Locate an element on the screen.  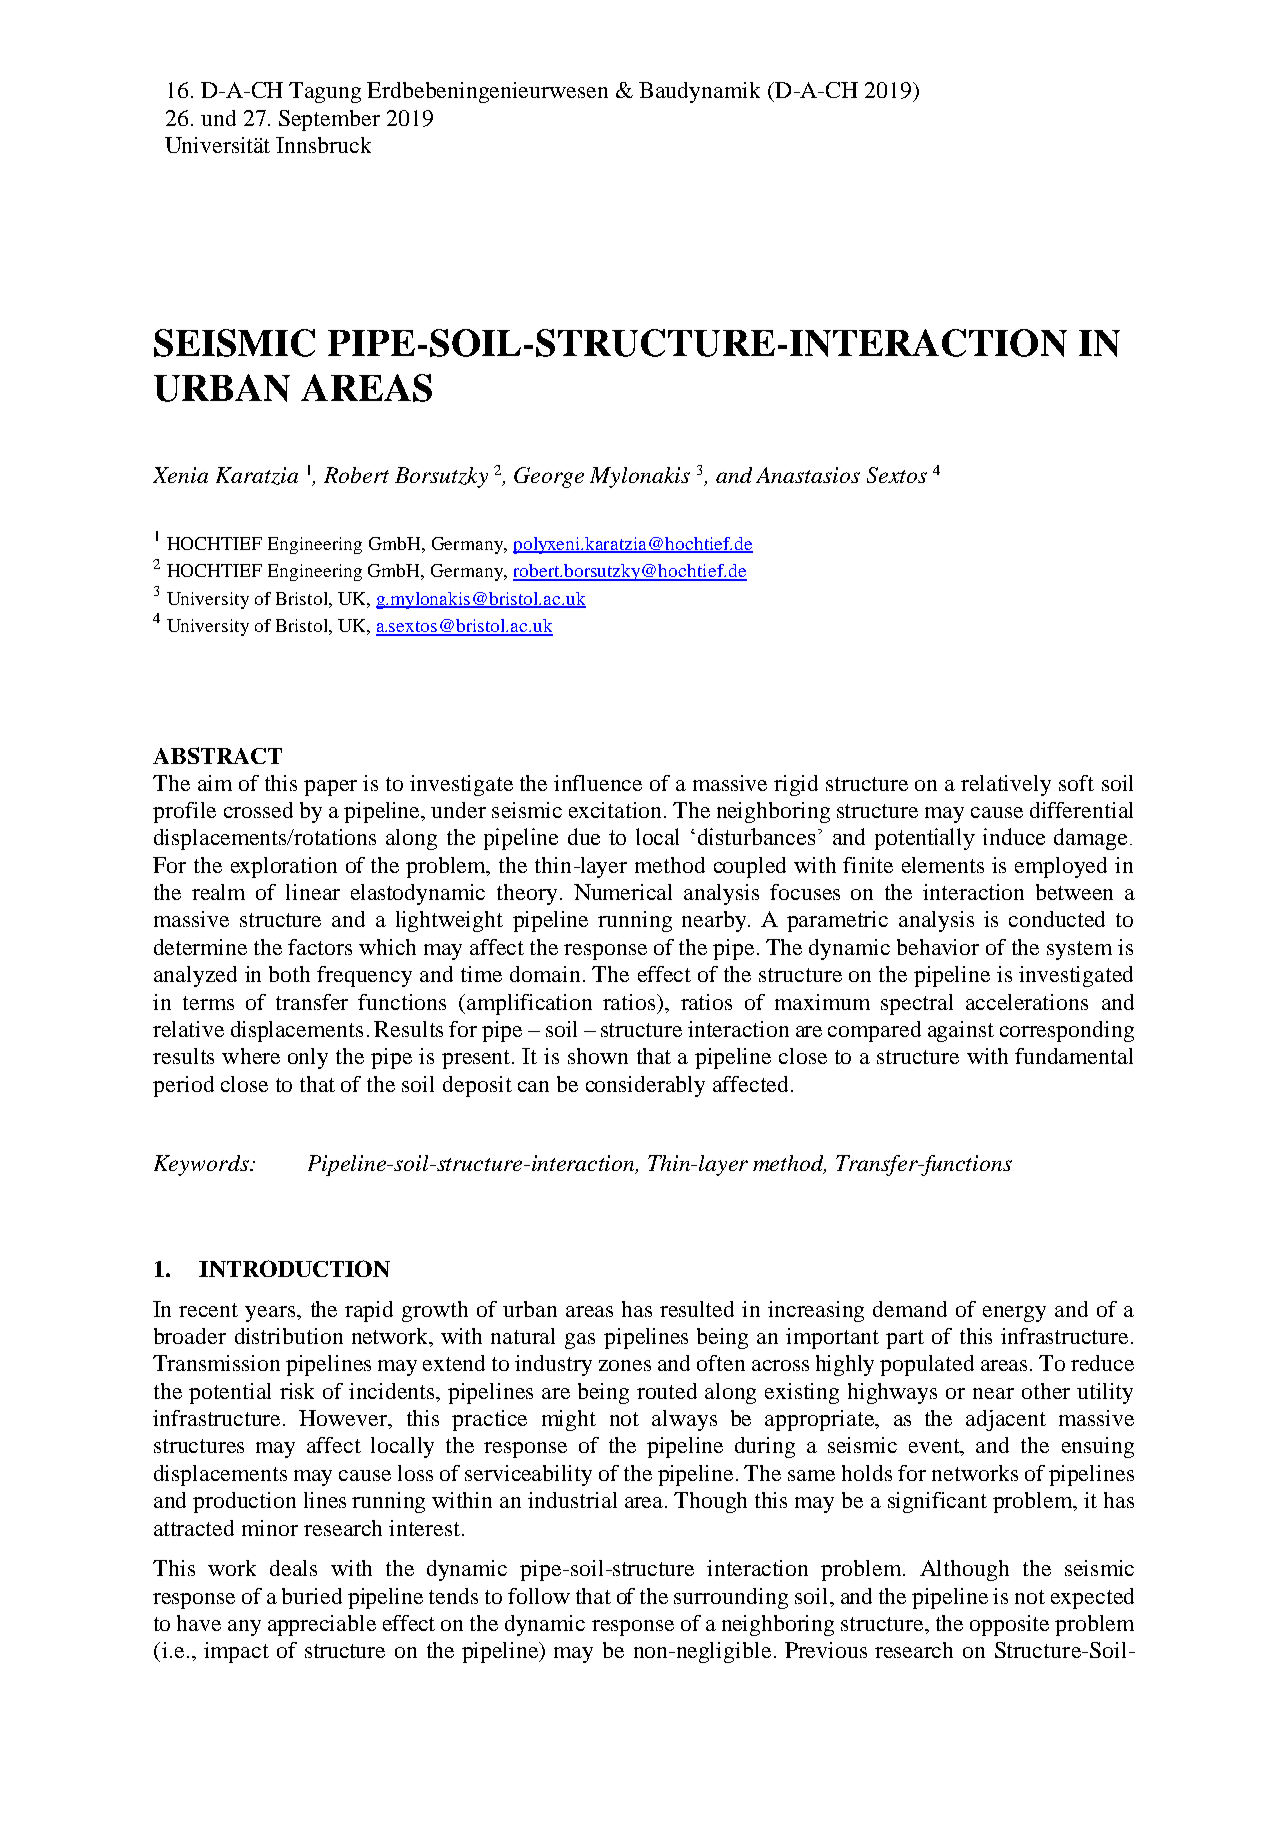
elements is located at coordinates (943, 865).
